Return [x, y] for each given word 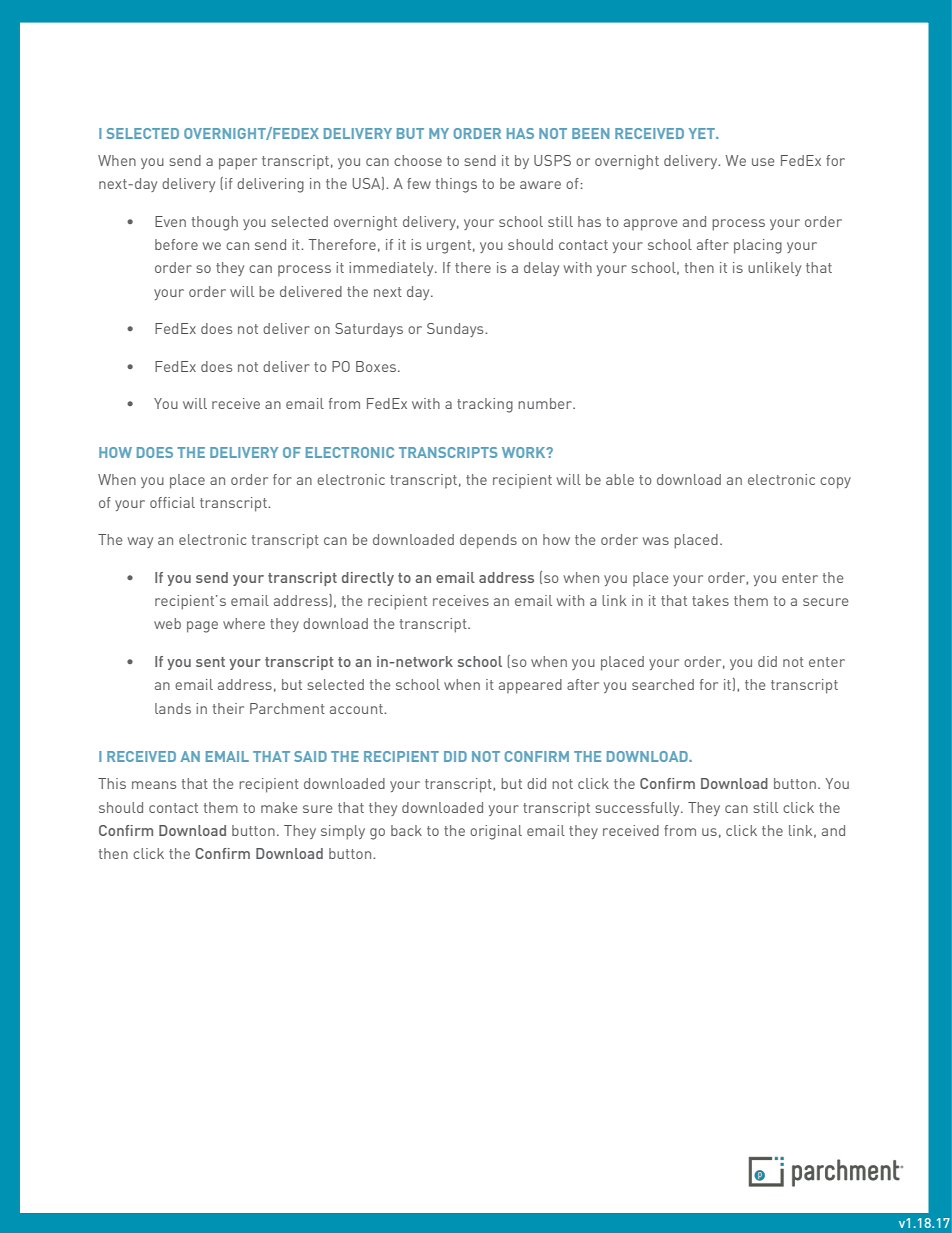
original [496, 832]
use [763, 162]
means [154, 785]
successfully [638, 809]
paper [238, 164]
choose [418, 160]
